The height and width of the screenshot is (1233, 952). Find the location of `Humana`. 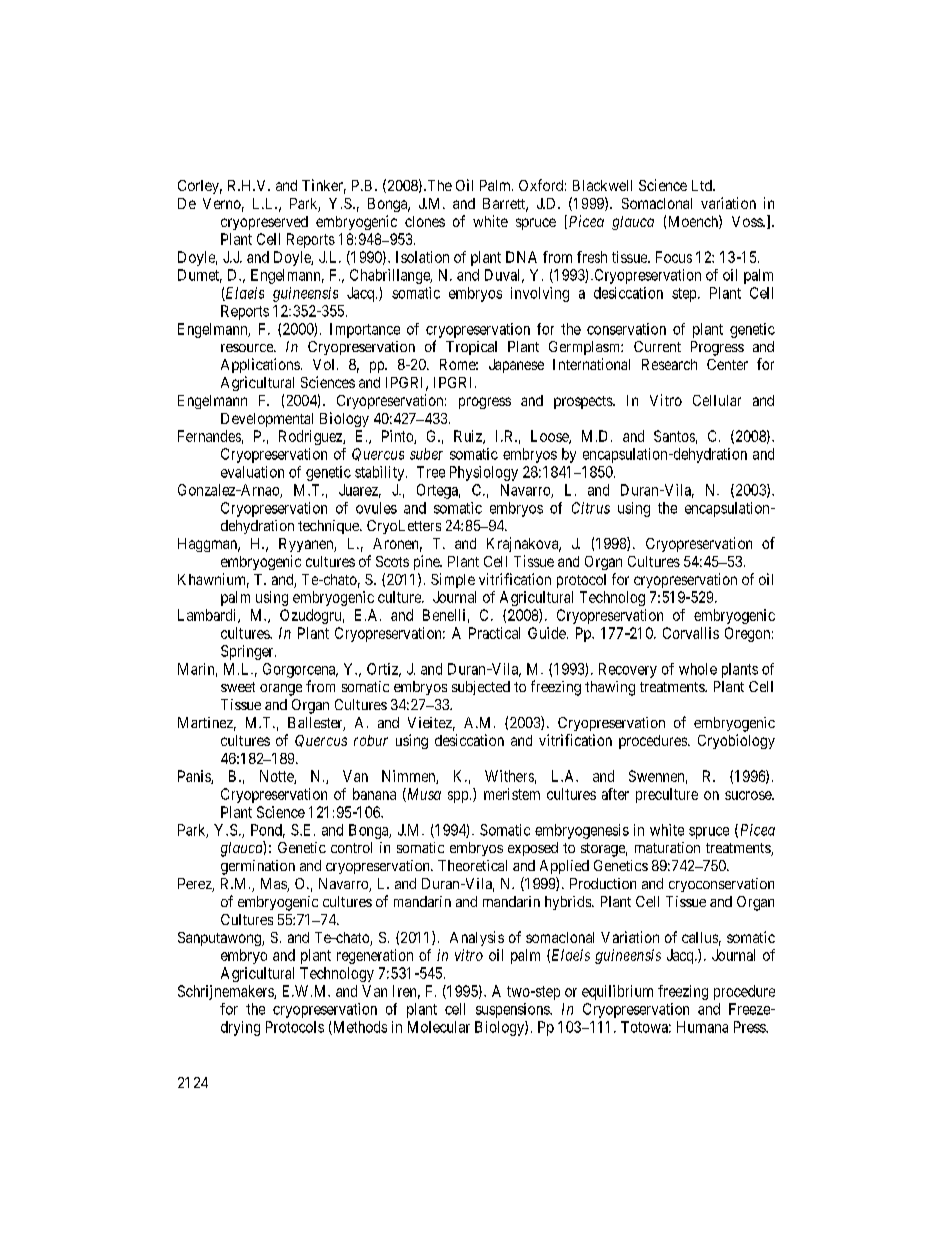

Humana is located at coordinates (702, 1027).
